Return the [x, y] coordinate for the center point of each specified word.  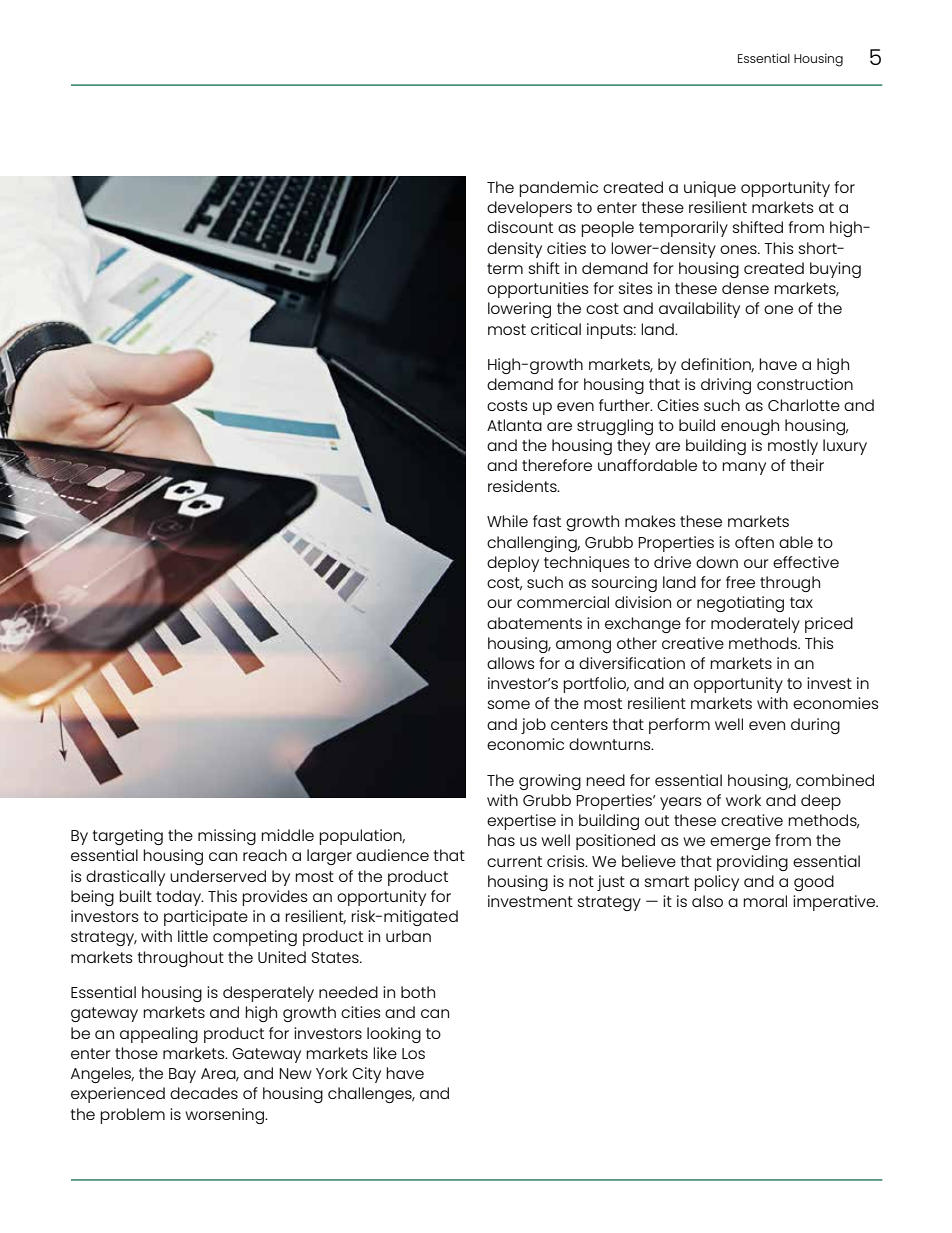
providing [752, 863]
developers [529, 209]
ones [739, 249]
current [514, 861]
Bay [182, 1075]
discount [520, 227]
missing [227, 837]
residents [523, 486]
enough [750, 427]
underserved [218, 876]
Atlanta [514, 425]
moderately [755, 625]
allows [511, 663]
